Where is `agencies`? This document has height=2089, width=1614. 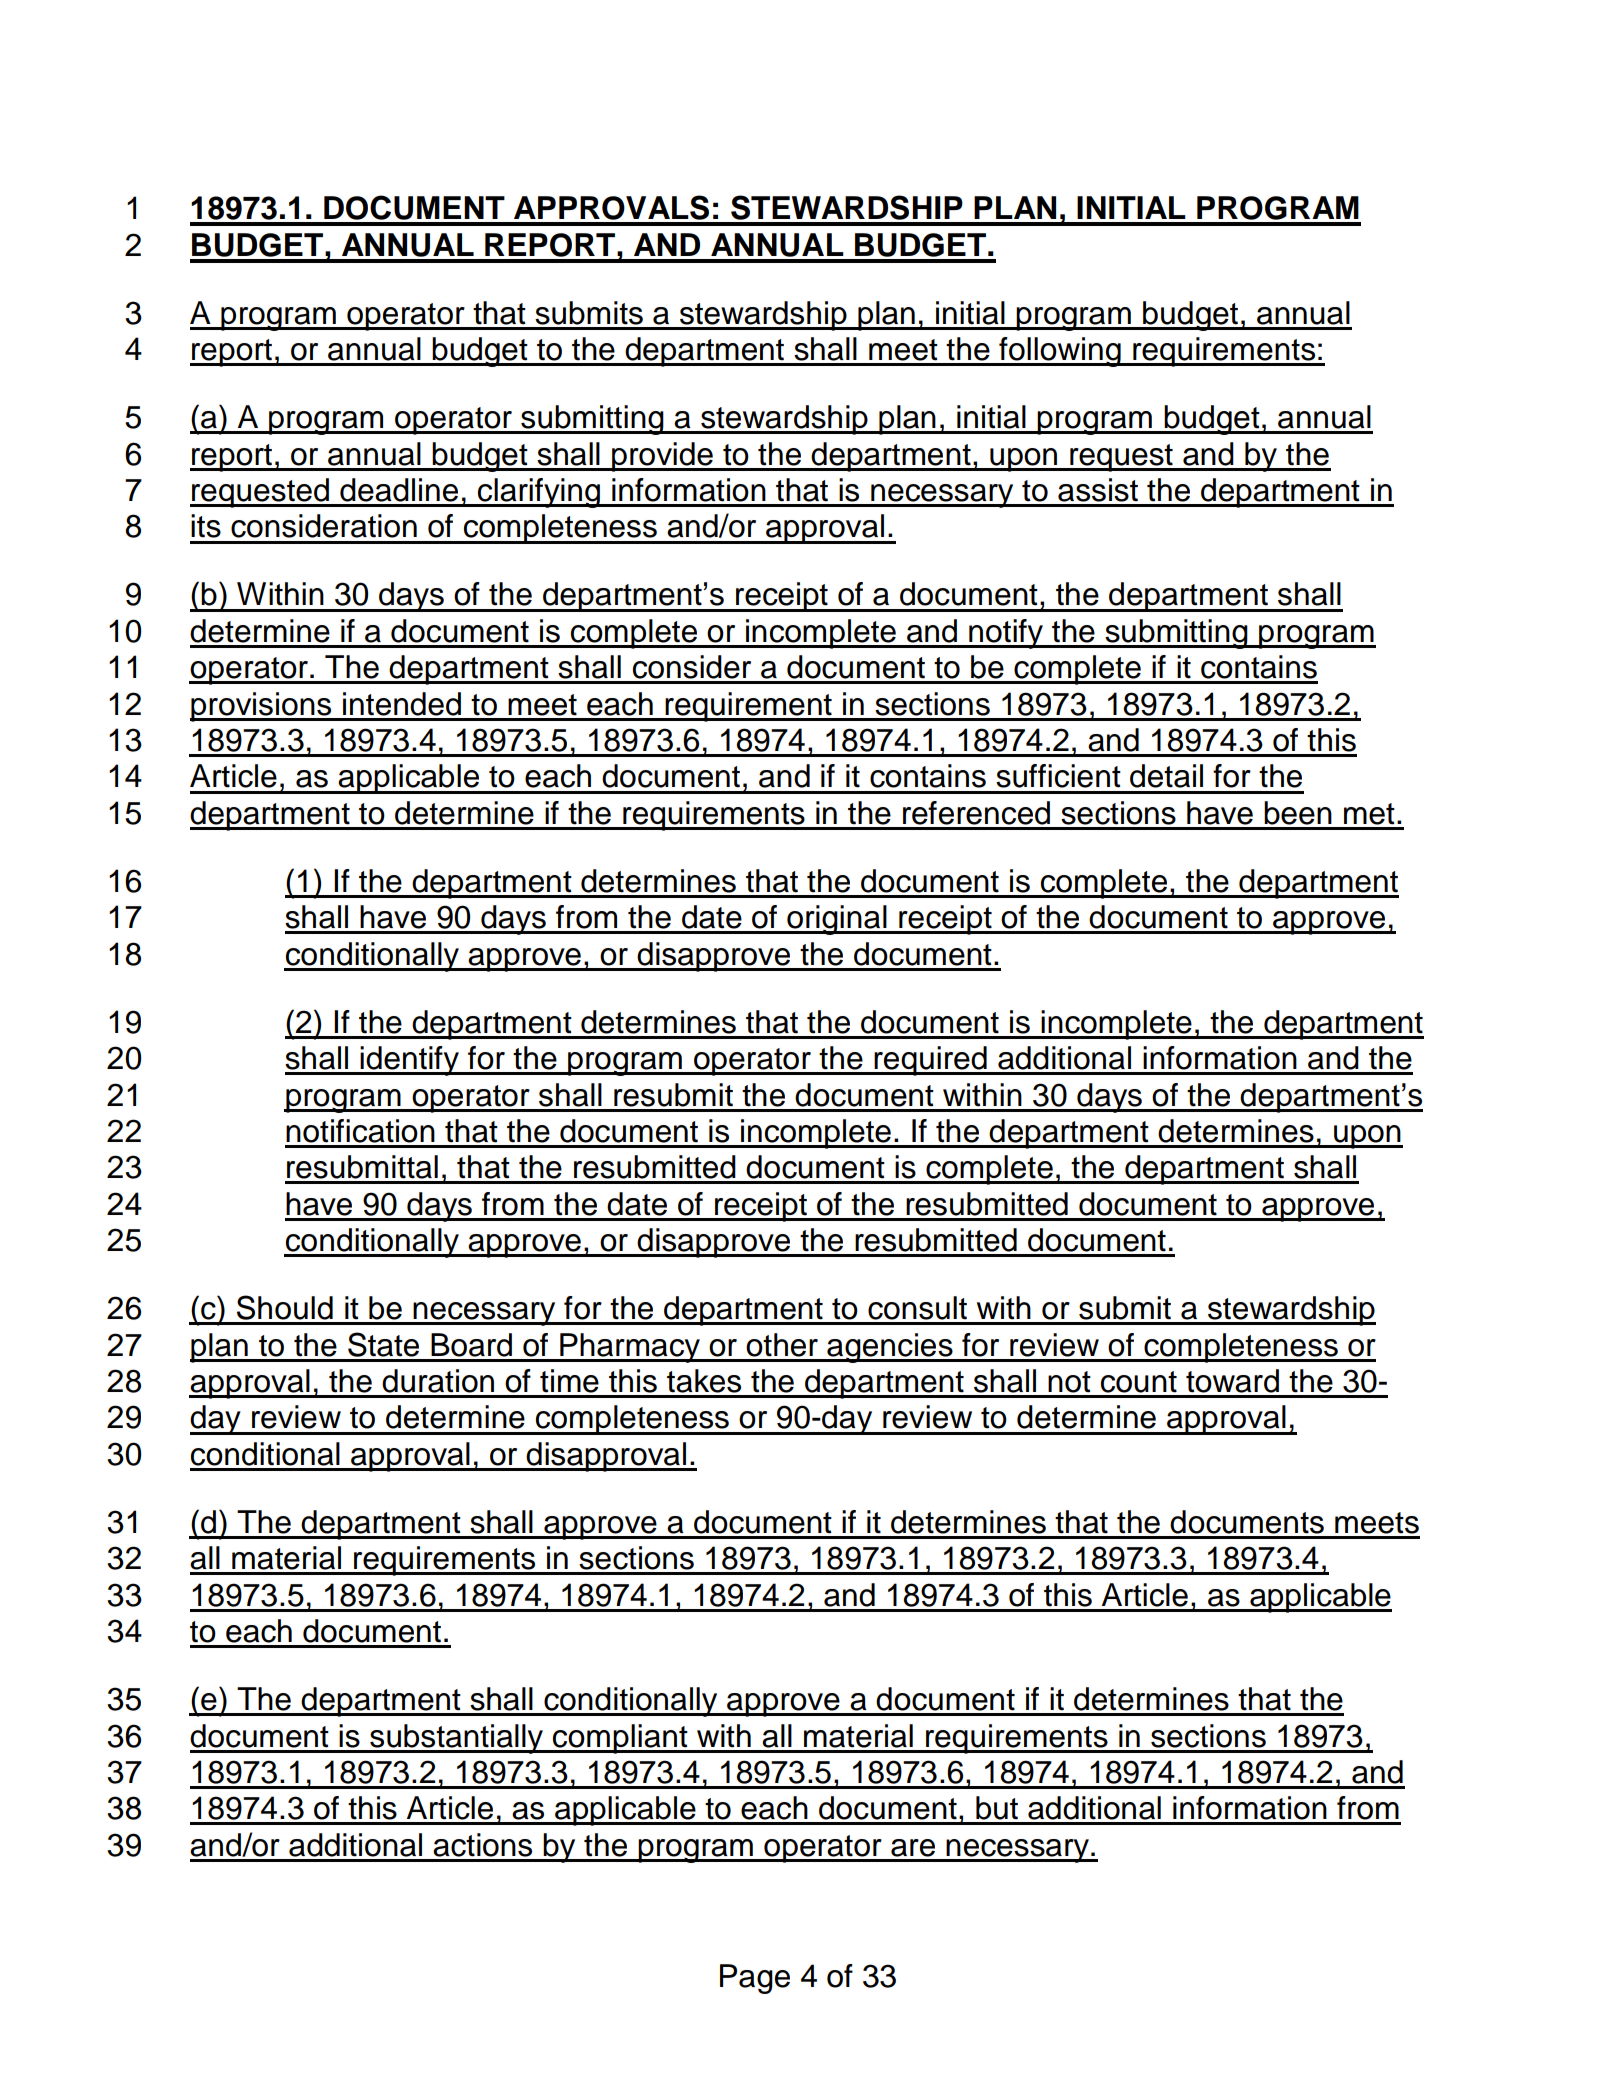
agencies is located at coordinates (890, 1348).
